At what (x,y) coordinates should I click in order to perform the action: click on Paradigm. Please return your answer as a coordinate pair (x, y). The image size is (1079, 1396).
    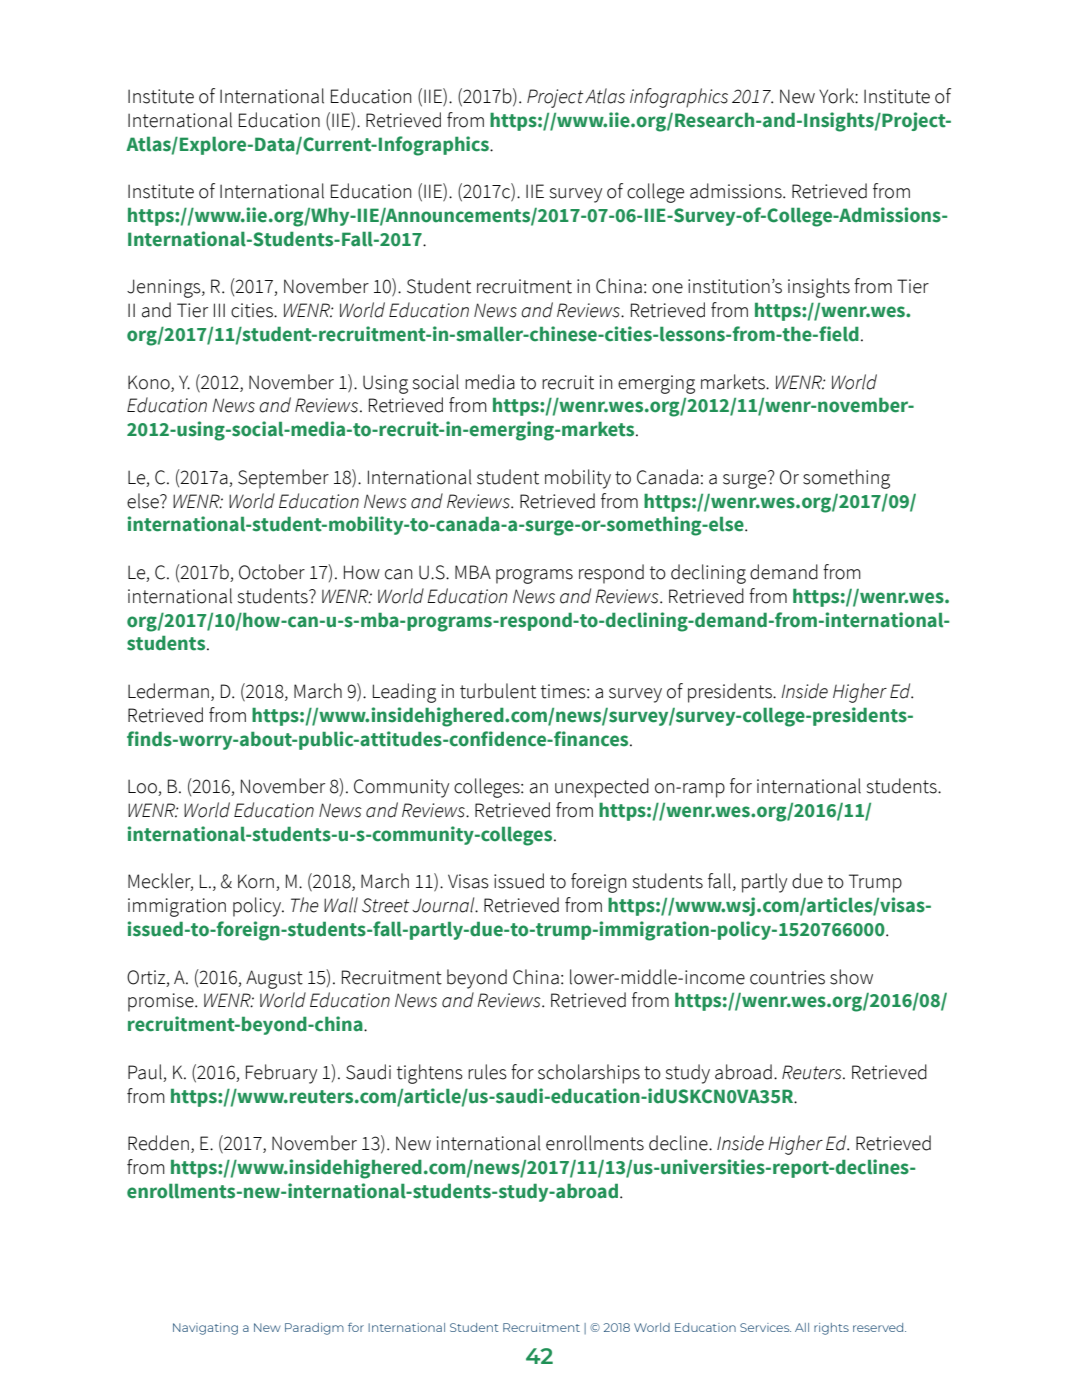
    Looking at the image, I should click on (314, 1329).
